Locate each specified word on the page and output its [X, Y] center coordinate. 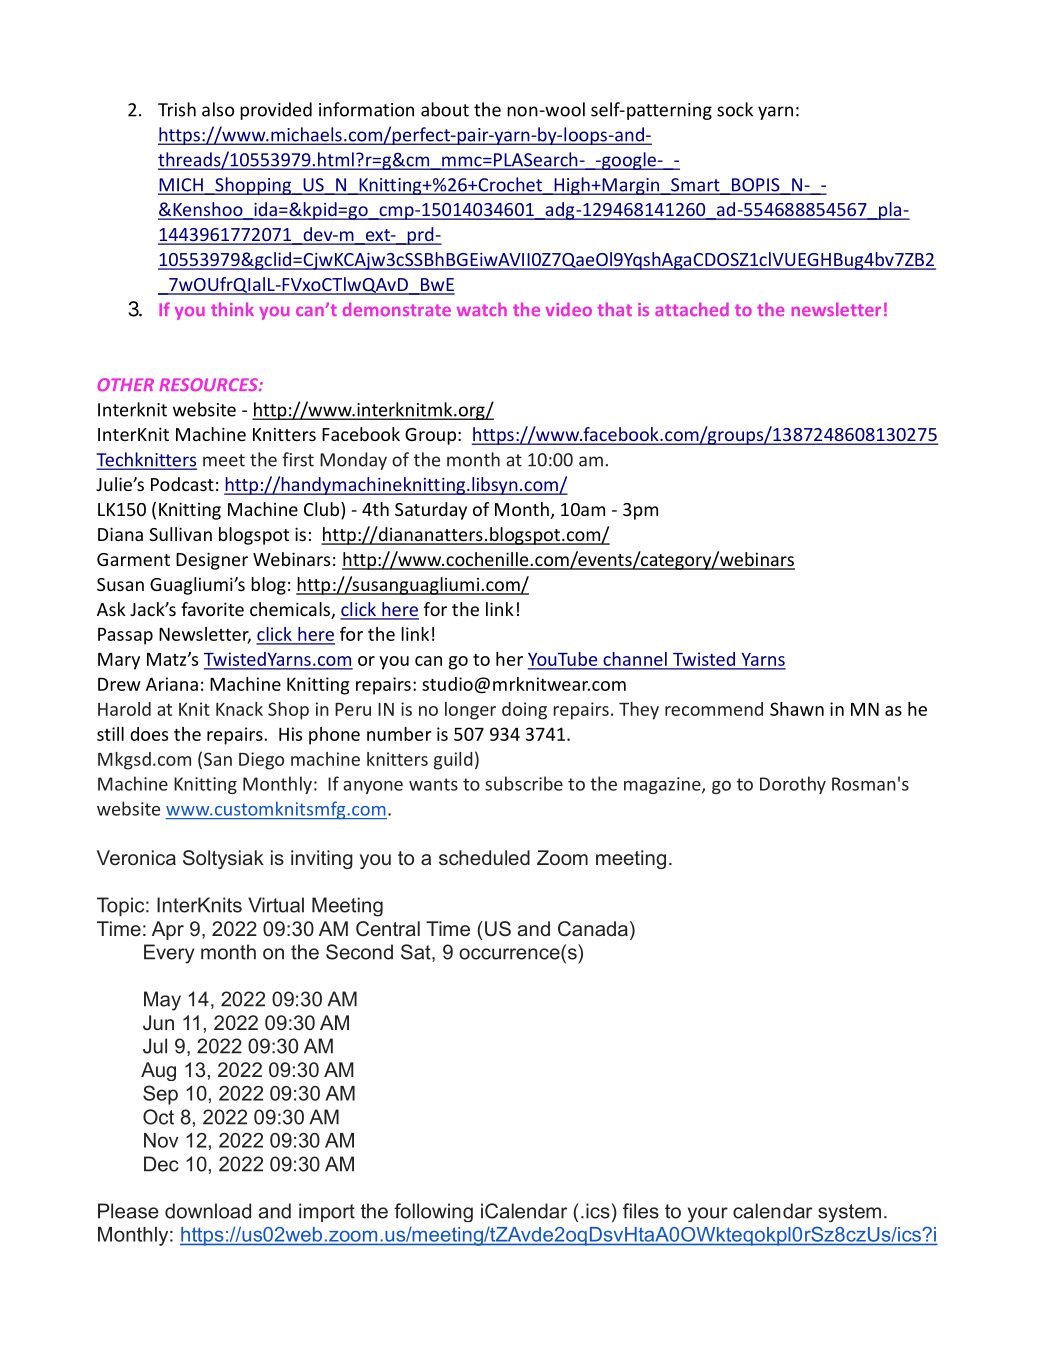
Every [169, 954]
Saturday [431, 511]
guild [453, 761]
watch [482, 309]
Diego [261, 761]
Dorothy [793, 785]
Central [388, 929]
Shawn [797, 709]
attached [692, 309]
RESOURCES [209, 384]
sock [735, 109]
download [208, 1211]
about [445, 109]
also [218, 109]
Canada [593, 928]
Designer [212, 561]
